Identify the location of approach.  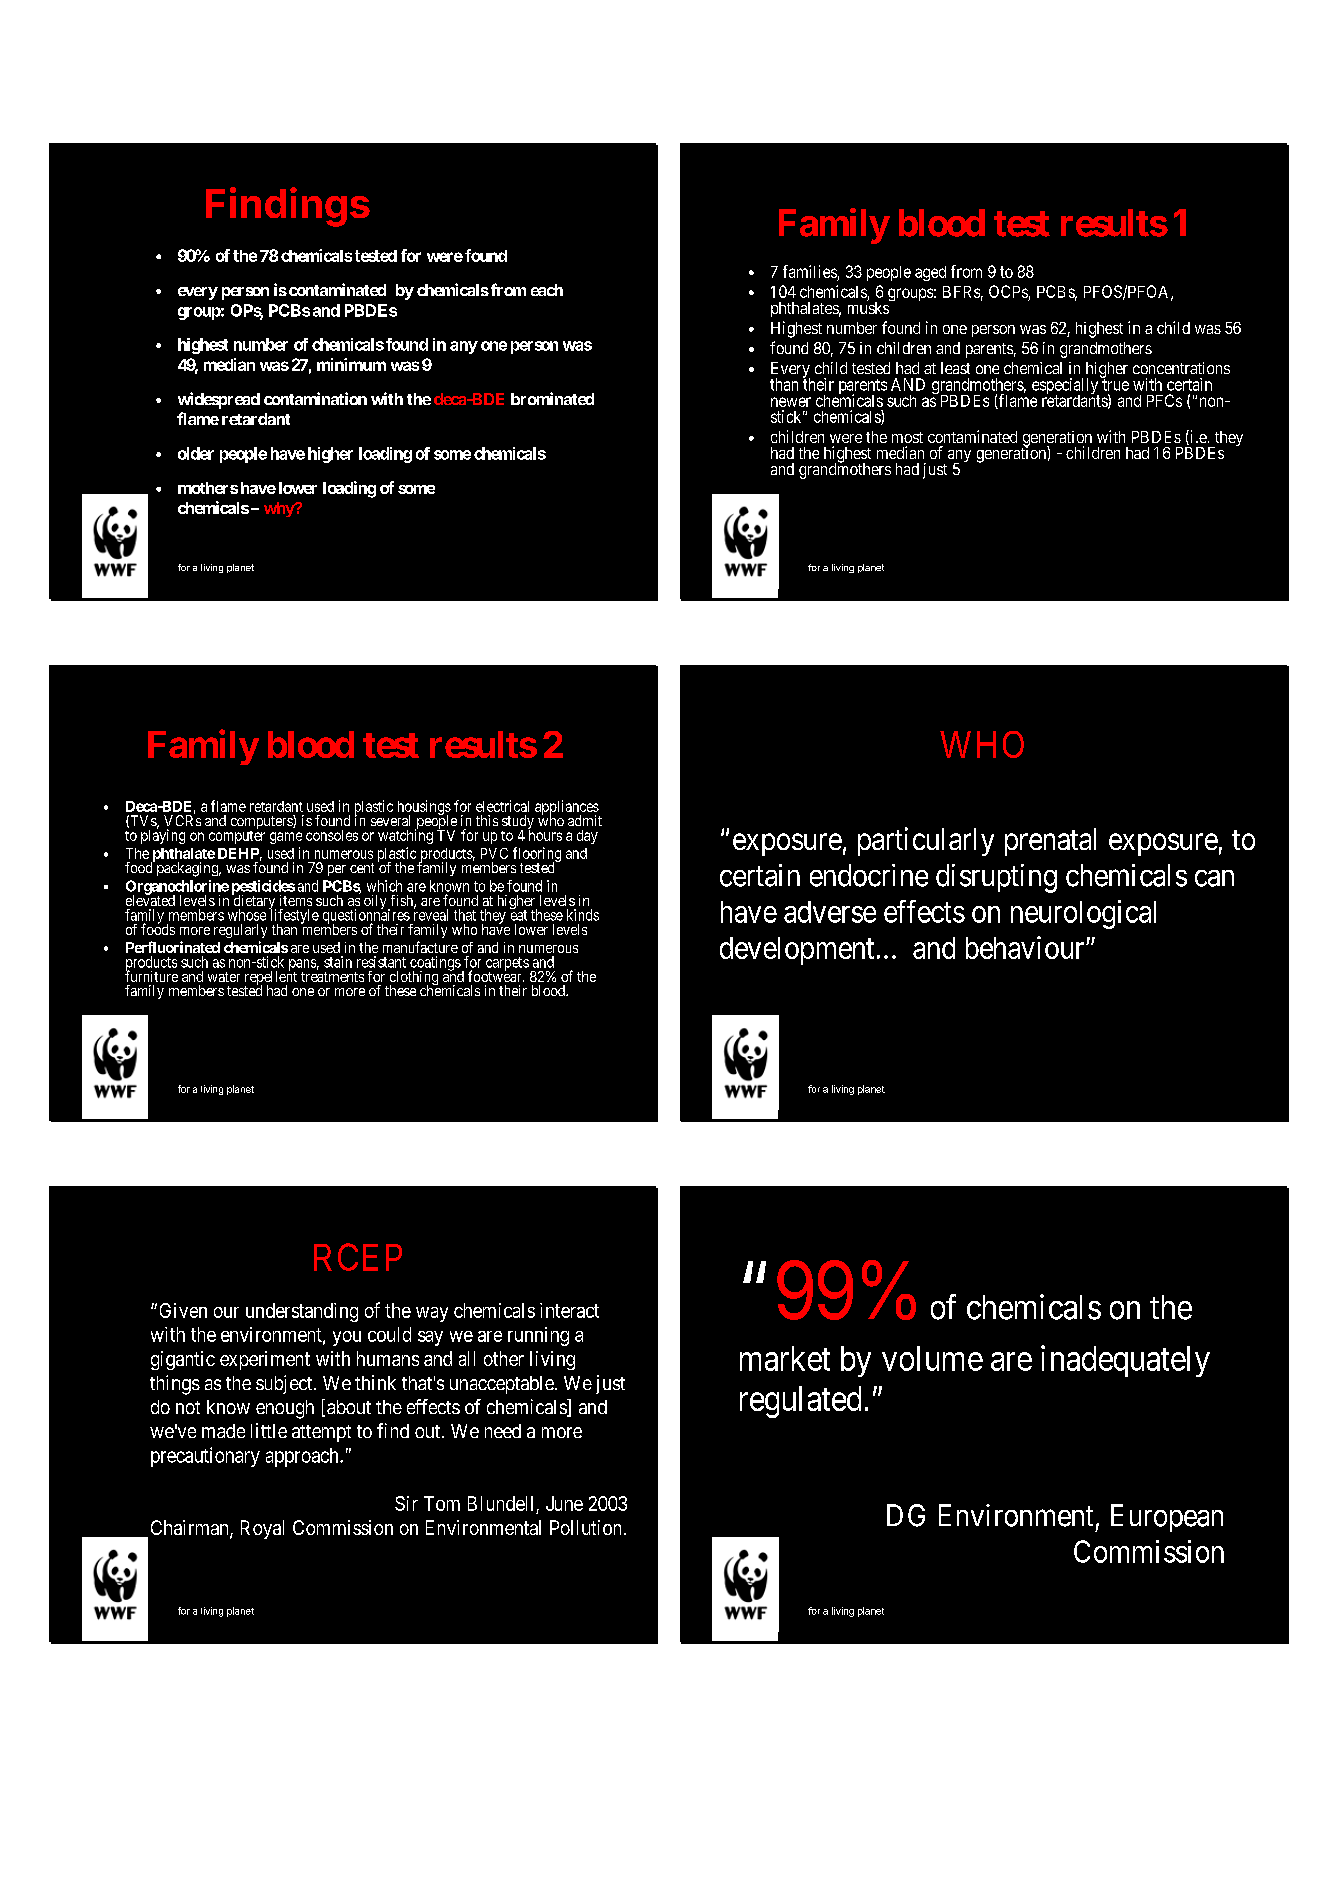
(303, 1457).
